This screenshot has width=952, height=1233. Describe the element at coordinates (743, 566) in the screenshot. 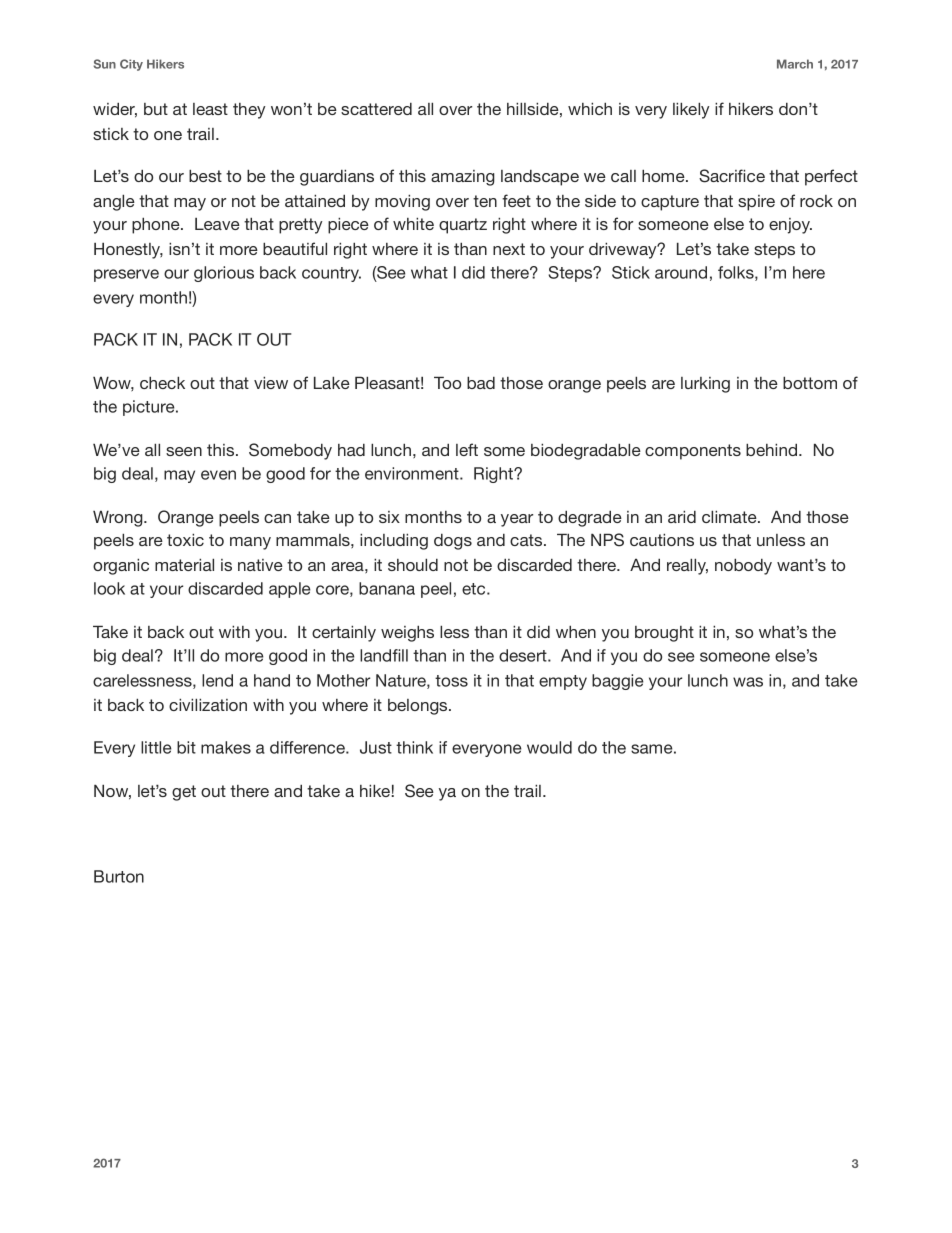

I see `nobody` at that location.
